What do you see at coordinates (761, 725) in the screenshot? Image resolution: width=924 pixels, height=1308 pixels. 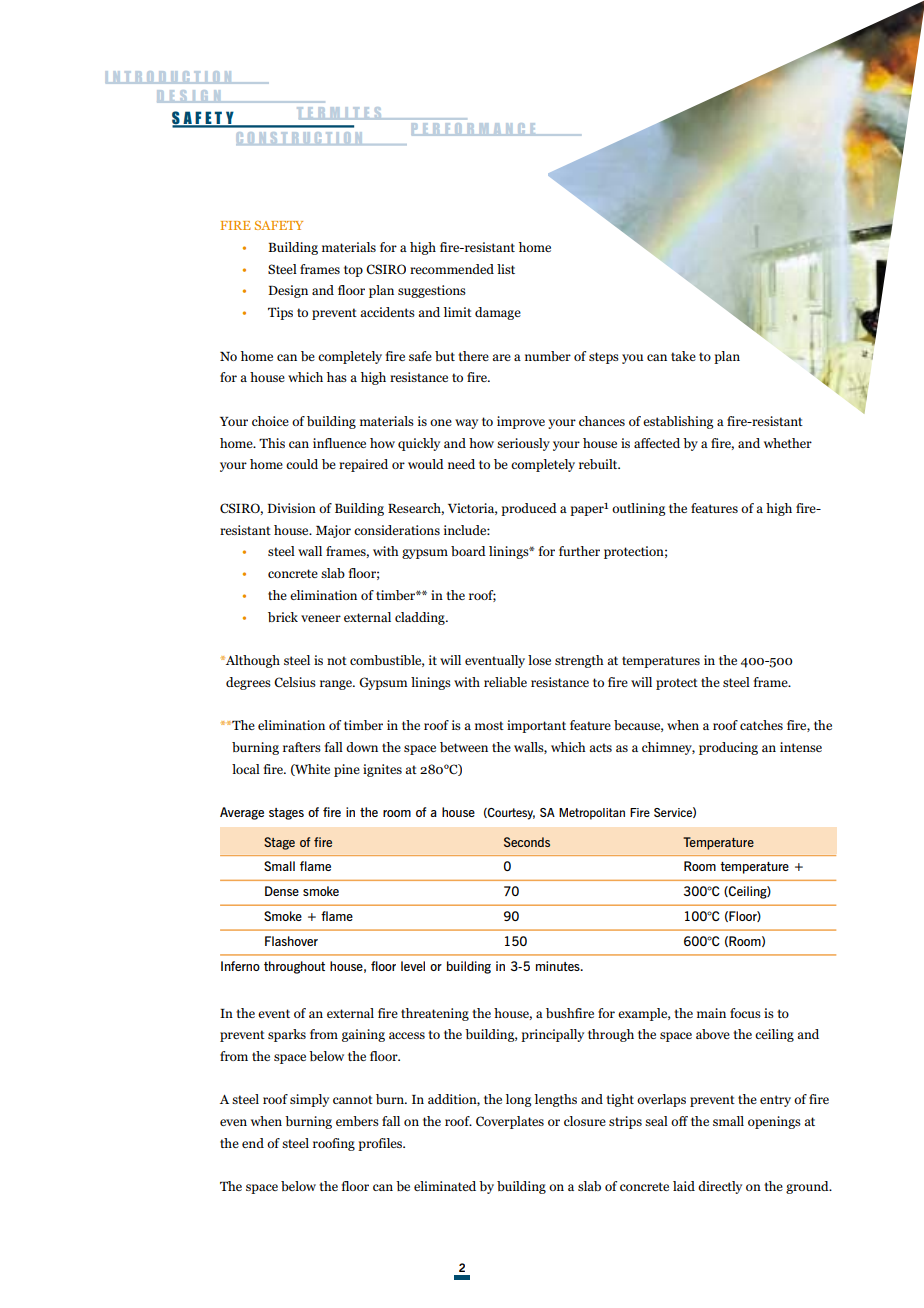 I see `catches` at bounding box center [761, 725].
